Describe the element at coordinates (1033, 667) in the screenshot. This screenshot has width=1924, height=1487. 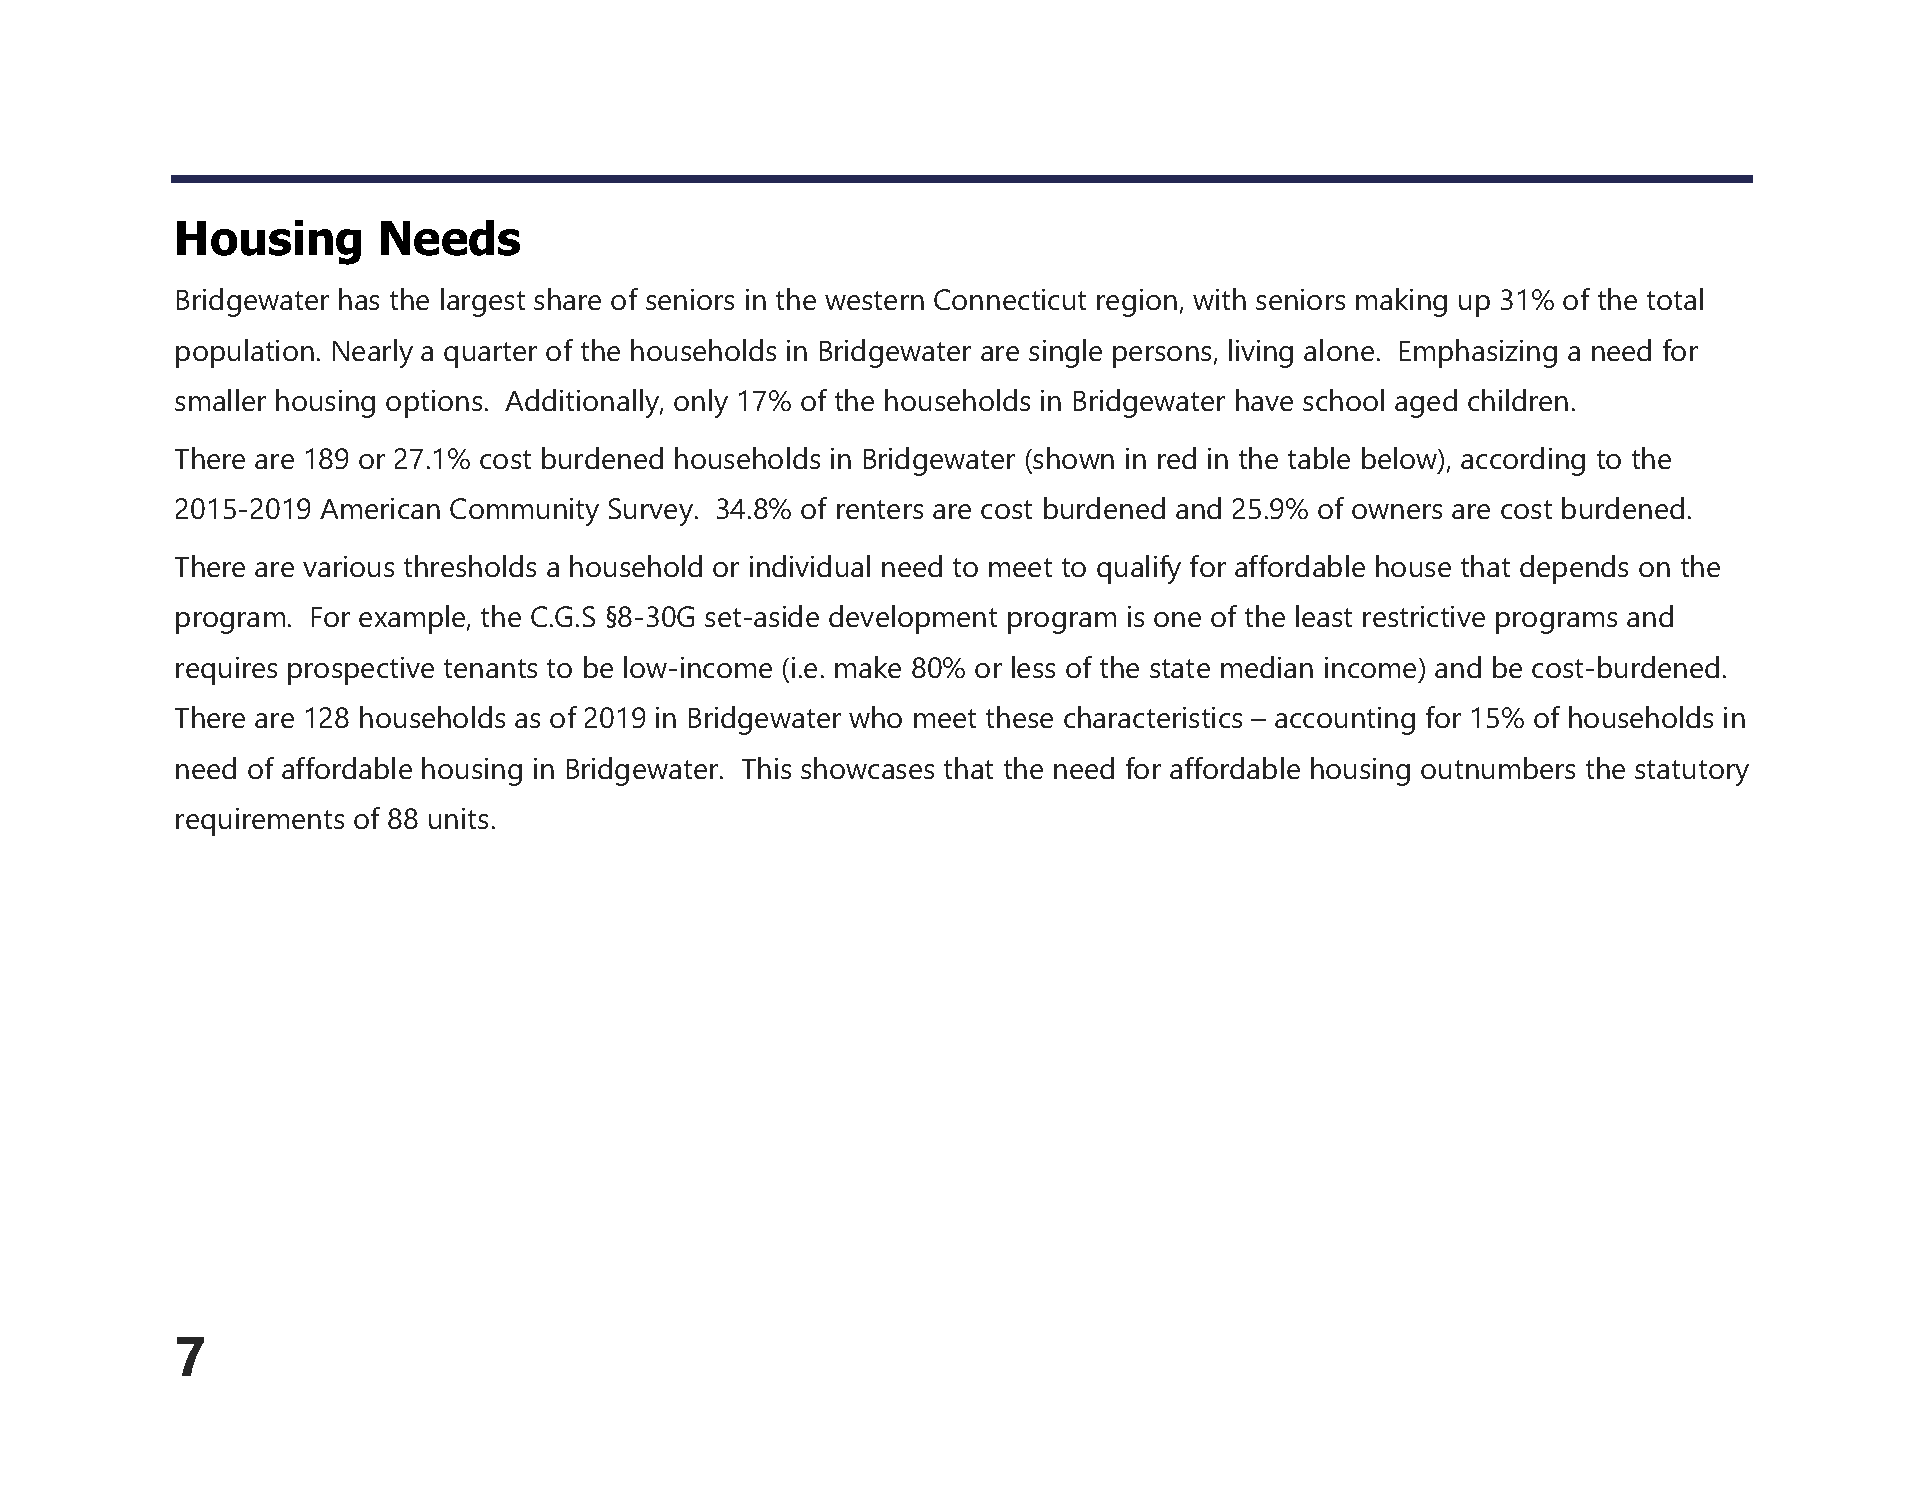
I see `less` at that location.
